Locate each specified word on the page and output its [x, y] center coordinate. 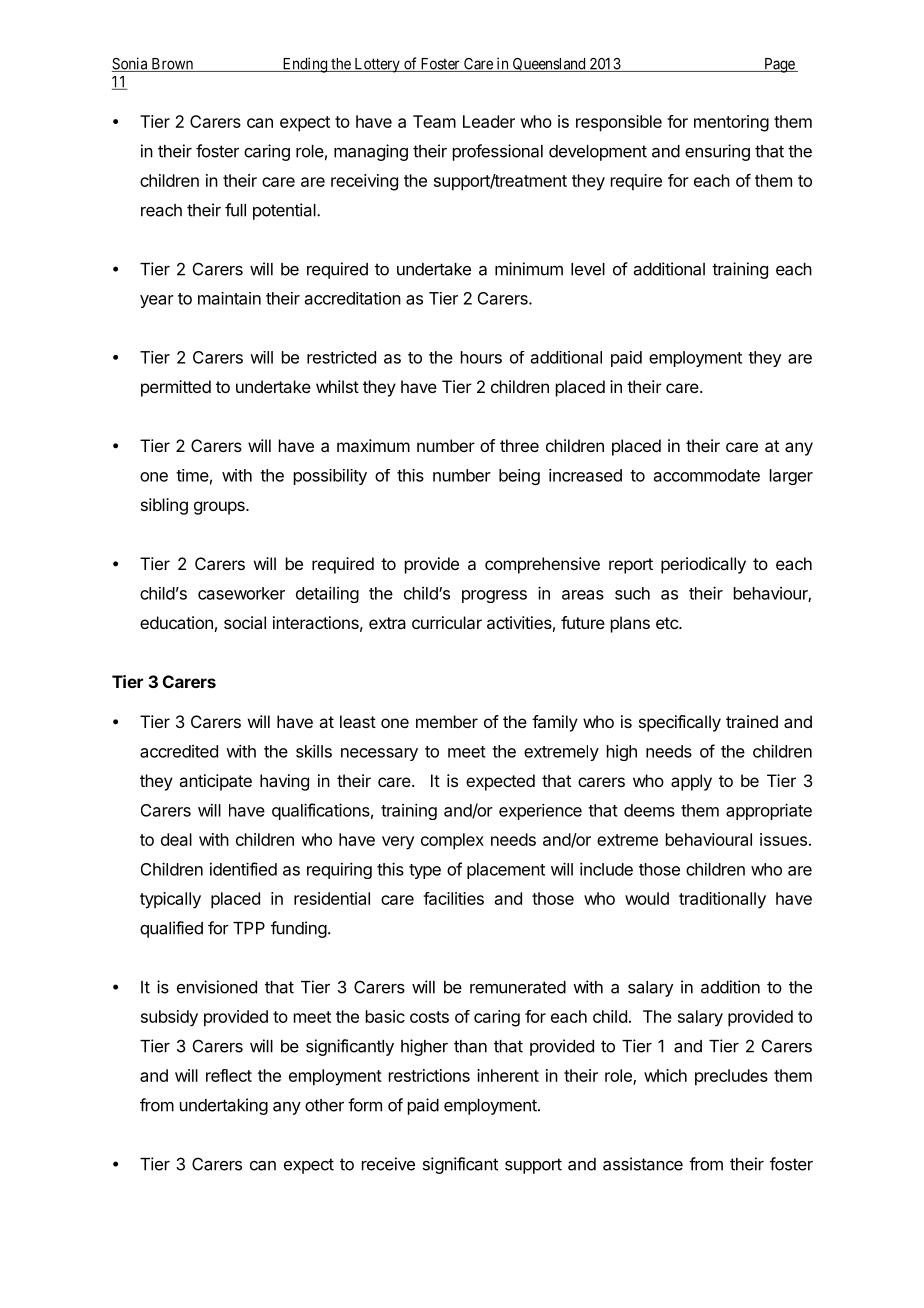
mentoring [731, 123]
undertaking [224, 1106]
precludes [731, 1077]
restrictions [429, 1075]
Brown [172, 65]
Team [434, 121]
